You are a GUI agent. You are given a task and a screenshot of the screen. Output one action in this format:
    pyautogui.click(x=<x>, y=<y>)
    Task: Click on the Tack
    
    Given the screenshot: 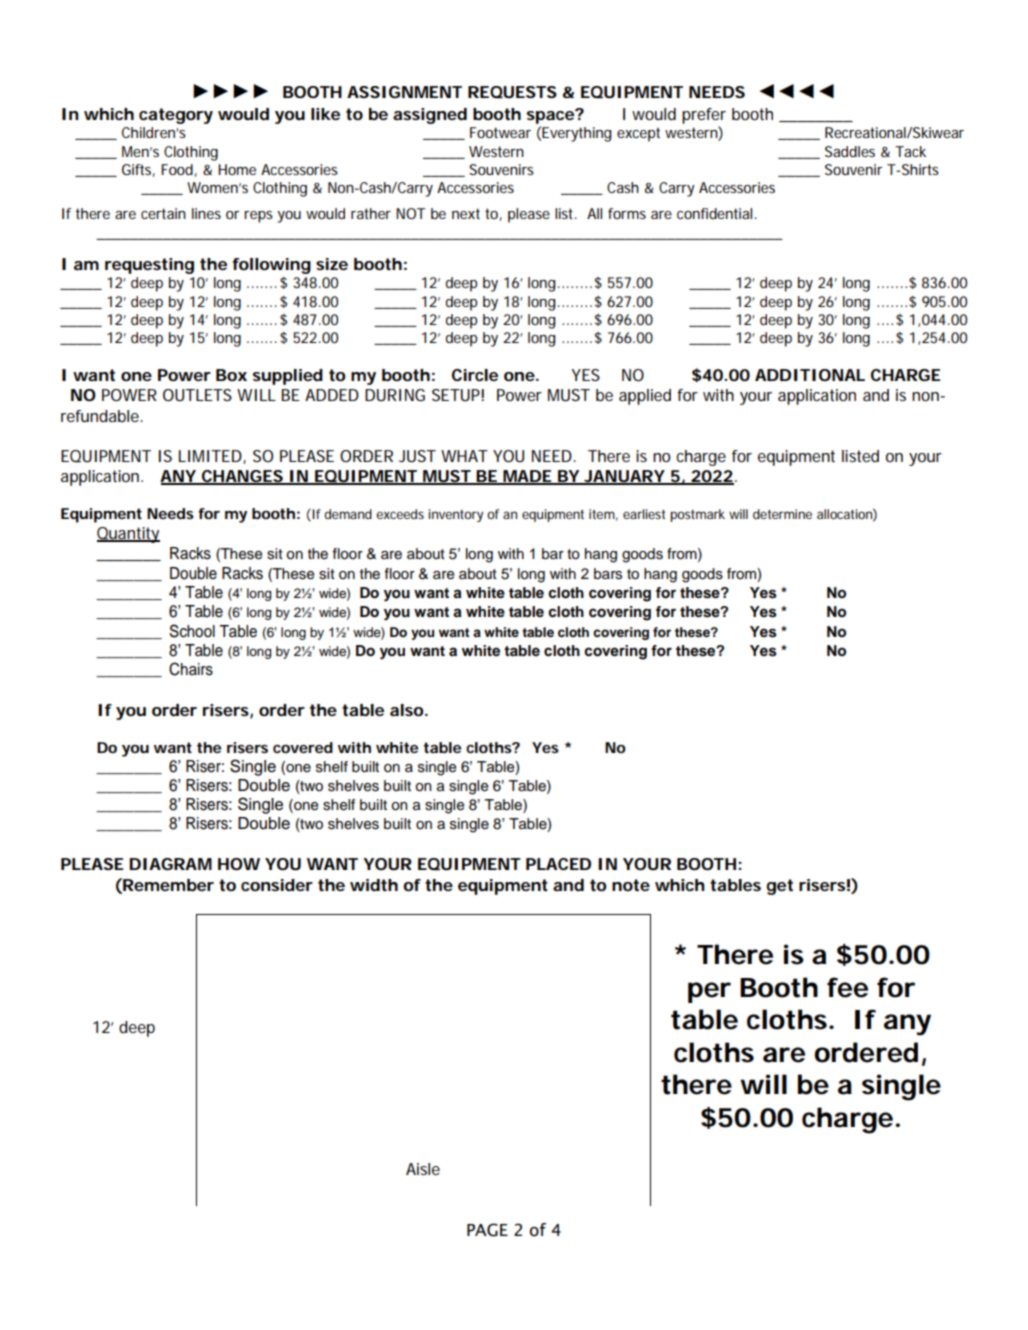 What is the action you would take?
    pyautogui.click(x=910, y=151)
